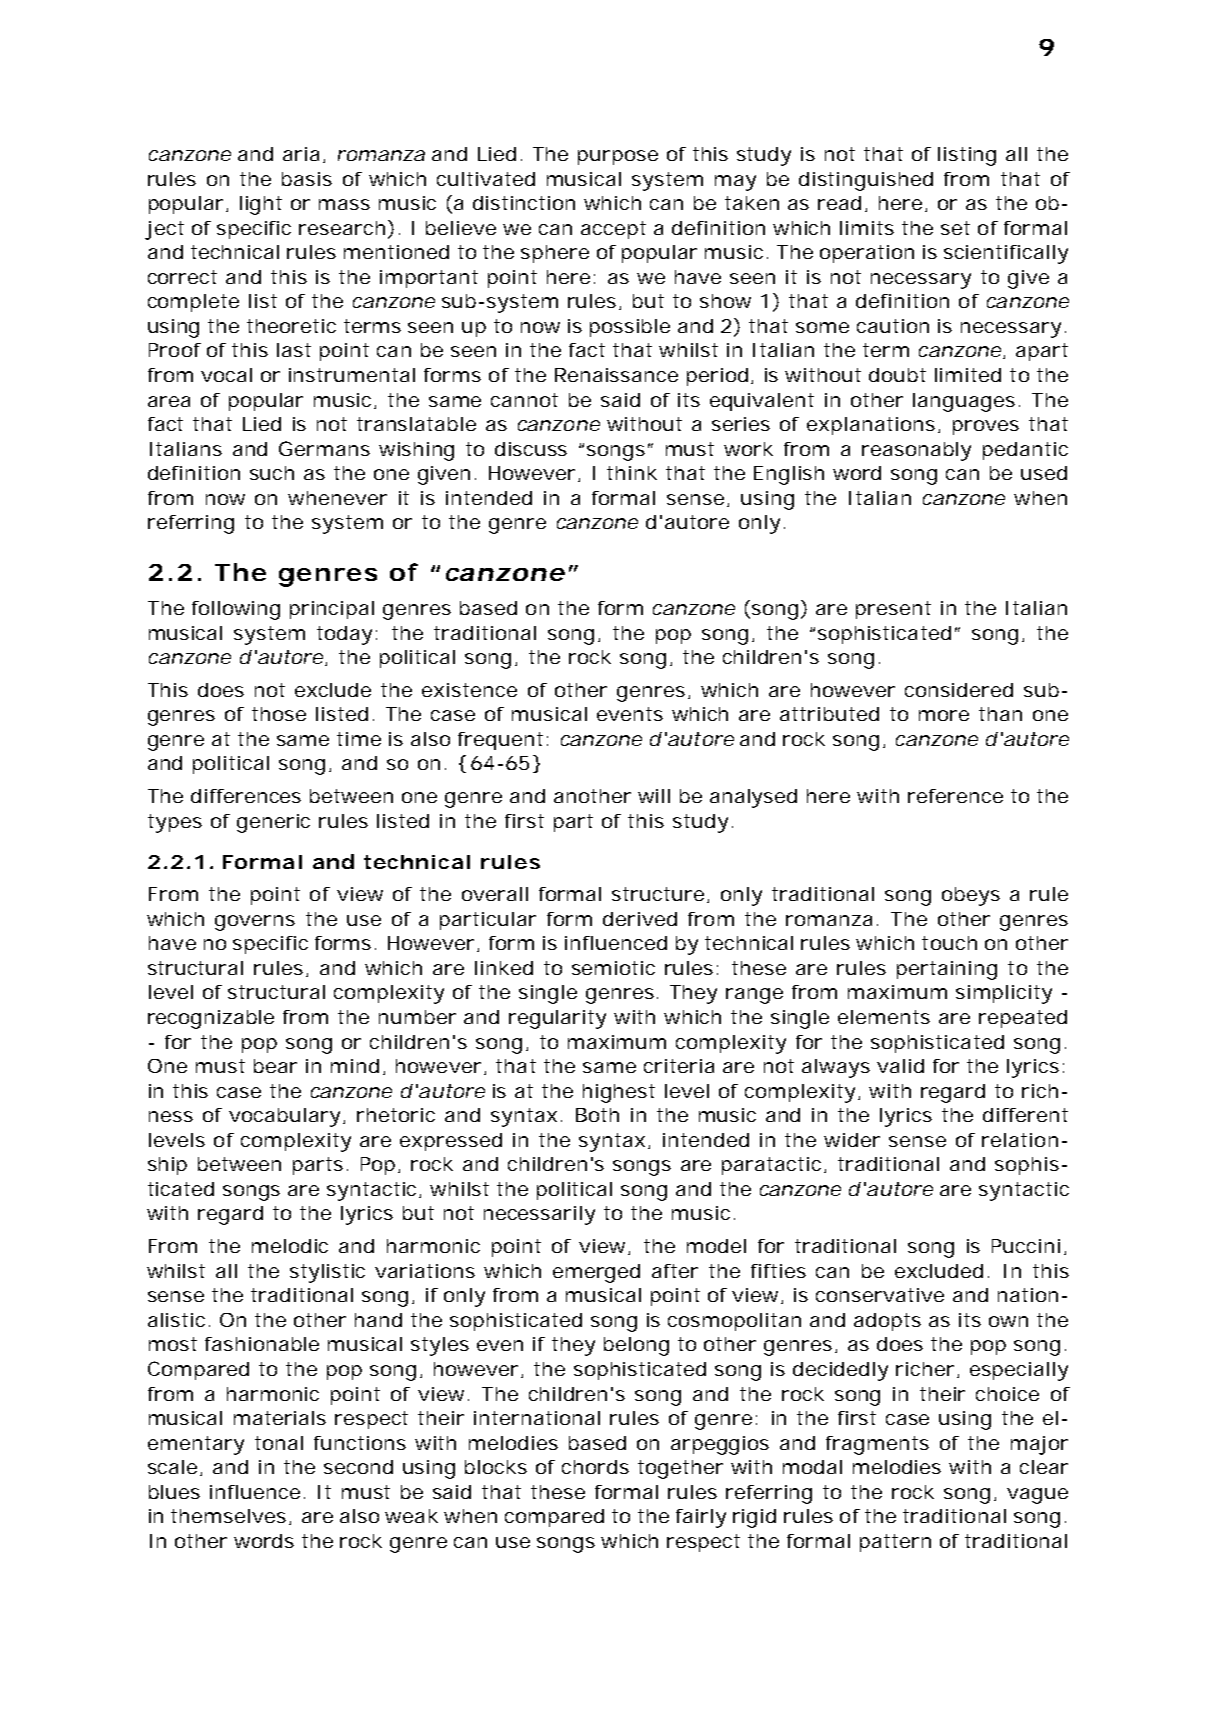 The width and height of the page is (1217, 1722). I want to click on valid, so click(900, 1066).
